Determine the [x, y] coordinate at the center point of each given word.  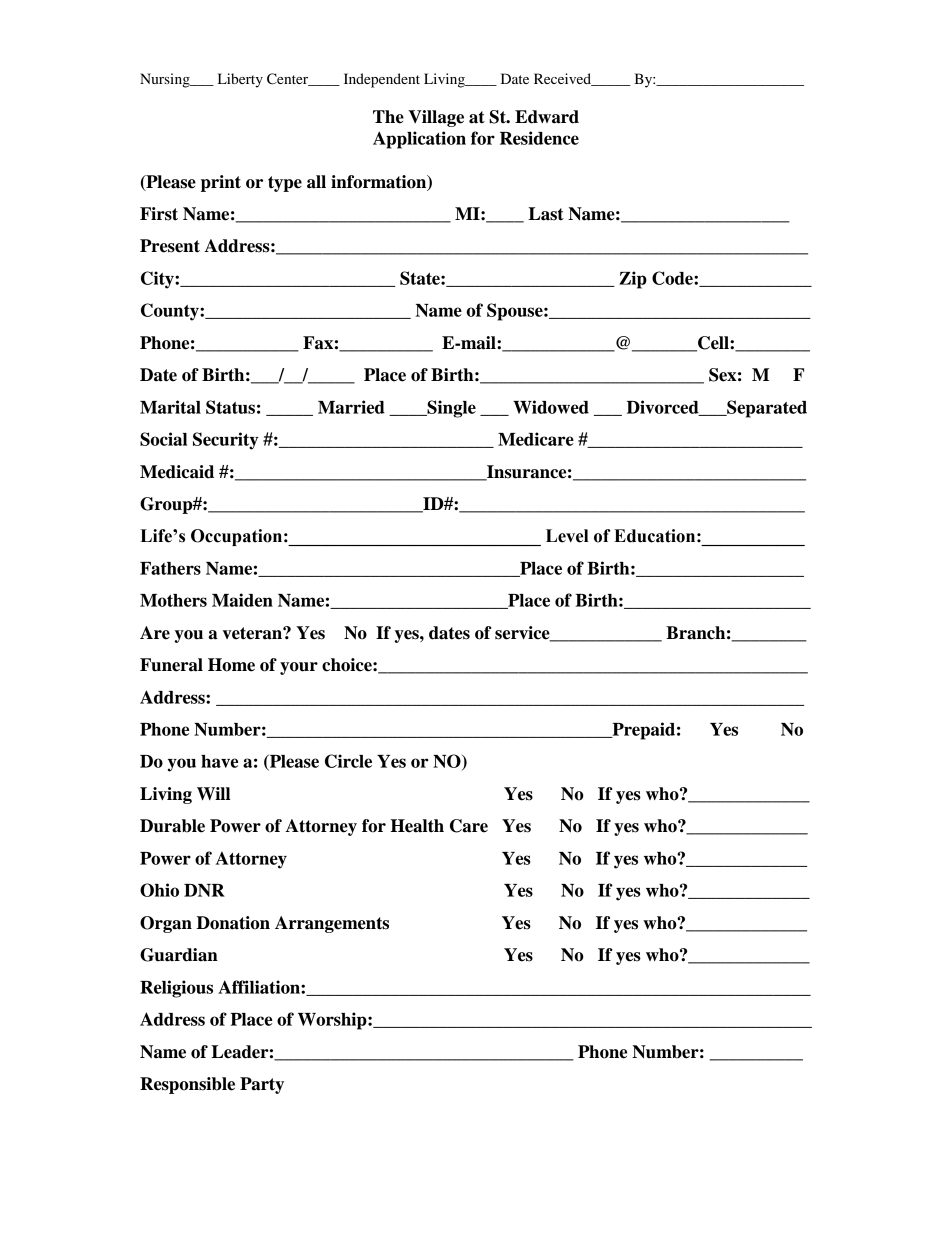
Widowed [551, 407]
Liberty [240, 80]
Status [230, 407]
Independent [382, 80]
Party [262, 1085]
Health [417, 826]
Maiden [242, 600]
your [299, 668]
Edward [547, 117]
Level [567, 536]
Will [213, 793]
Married [351, 407]
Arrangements [332, 924]
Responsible [187, 1085]
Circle [348, 761]
